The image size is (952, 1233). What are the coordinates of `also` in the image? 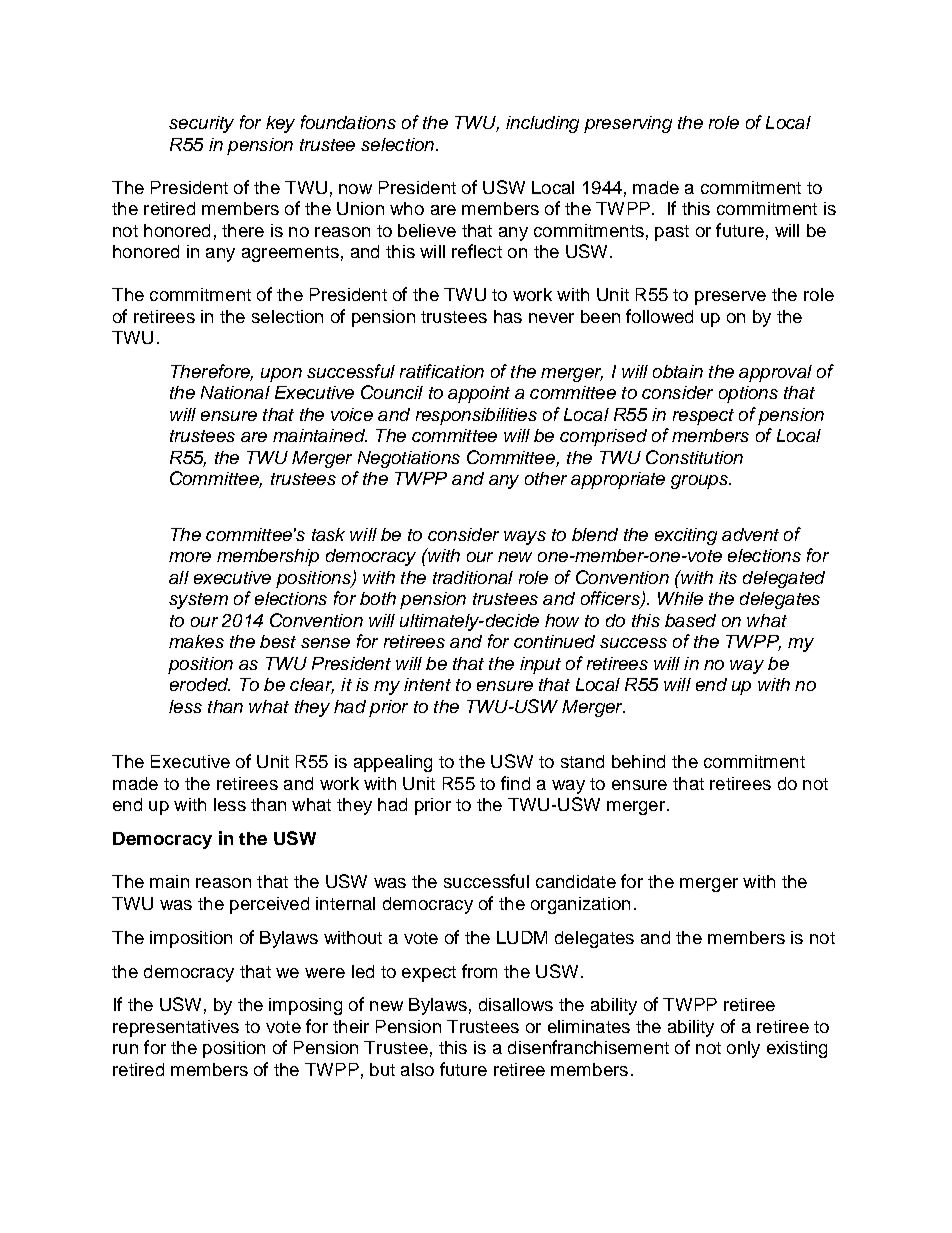 It's located at (417, 1069).
